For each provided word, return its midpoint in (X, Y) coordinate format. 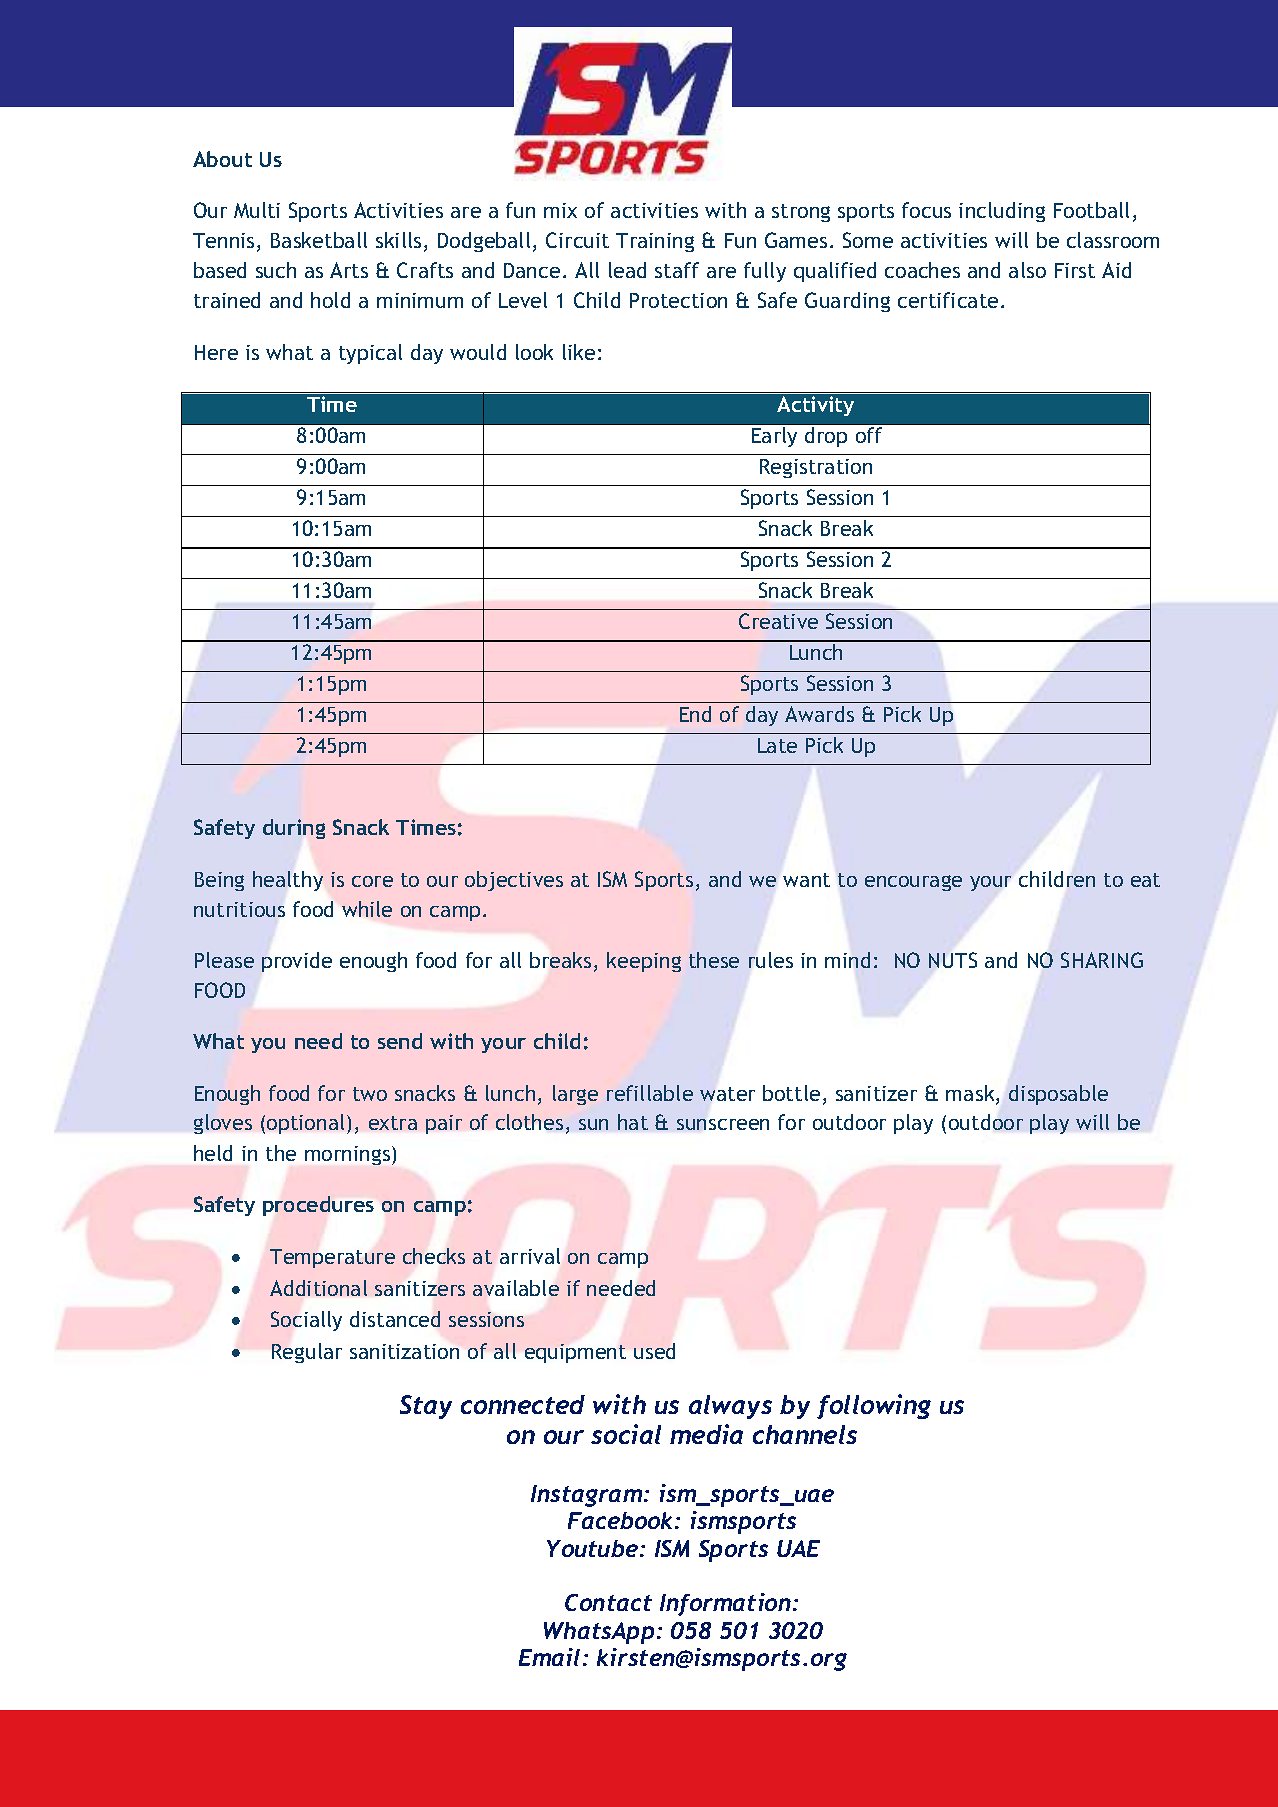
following (874, 1406)
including (1002, 212)
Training (655, 242)
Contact (608, 1602)
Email (549, 1657)
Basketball (319, 240)
